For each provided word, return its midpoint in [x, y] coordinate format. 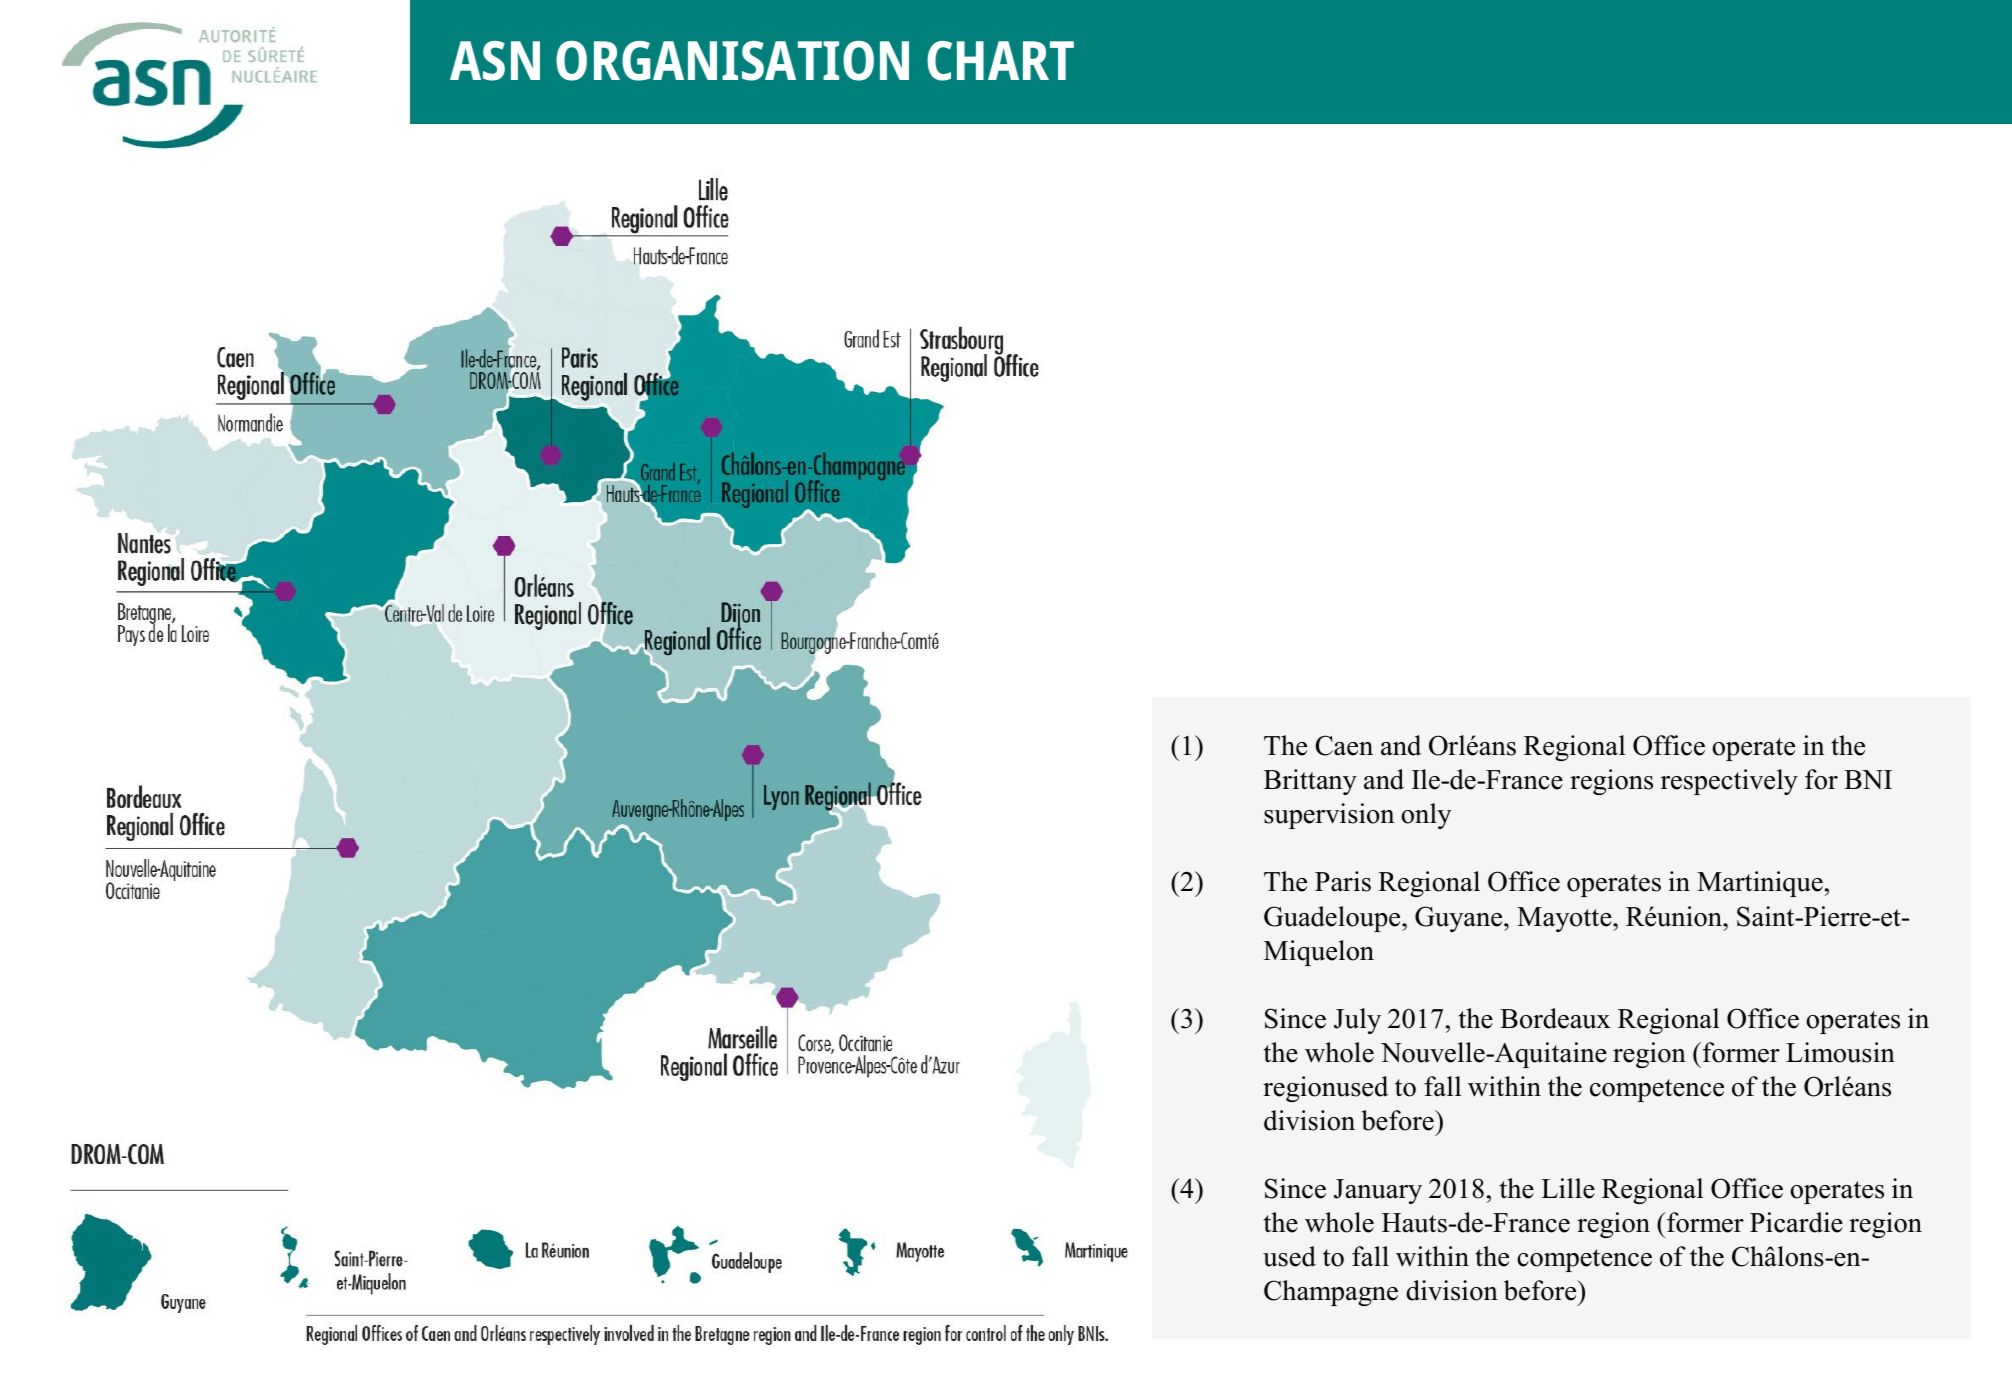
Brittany [1310, 782]
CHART [1000, 61]
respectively [1729, 782]
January [1378, 1191]
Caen [1344, 745]
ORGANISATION [732, 61]
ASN [495, 61]
